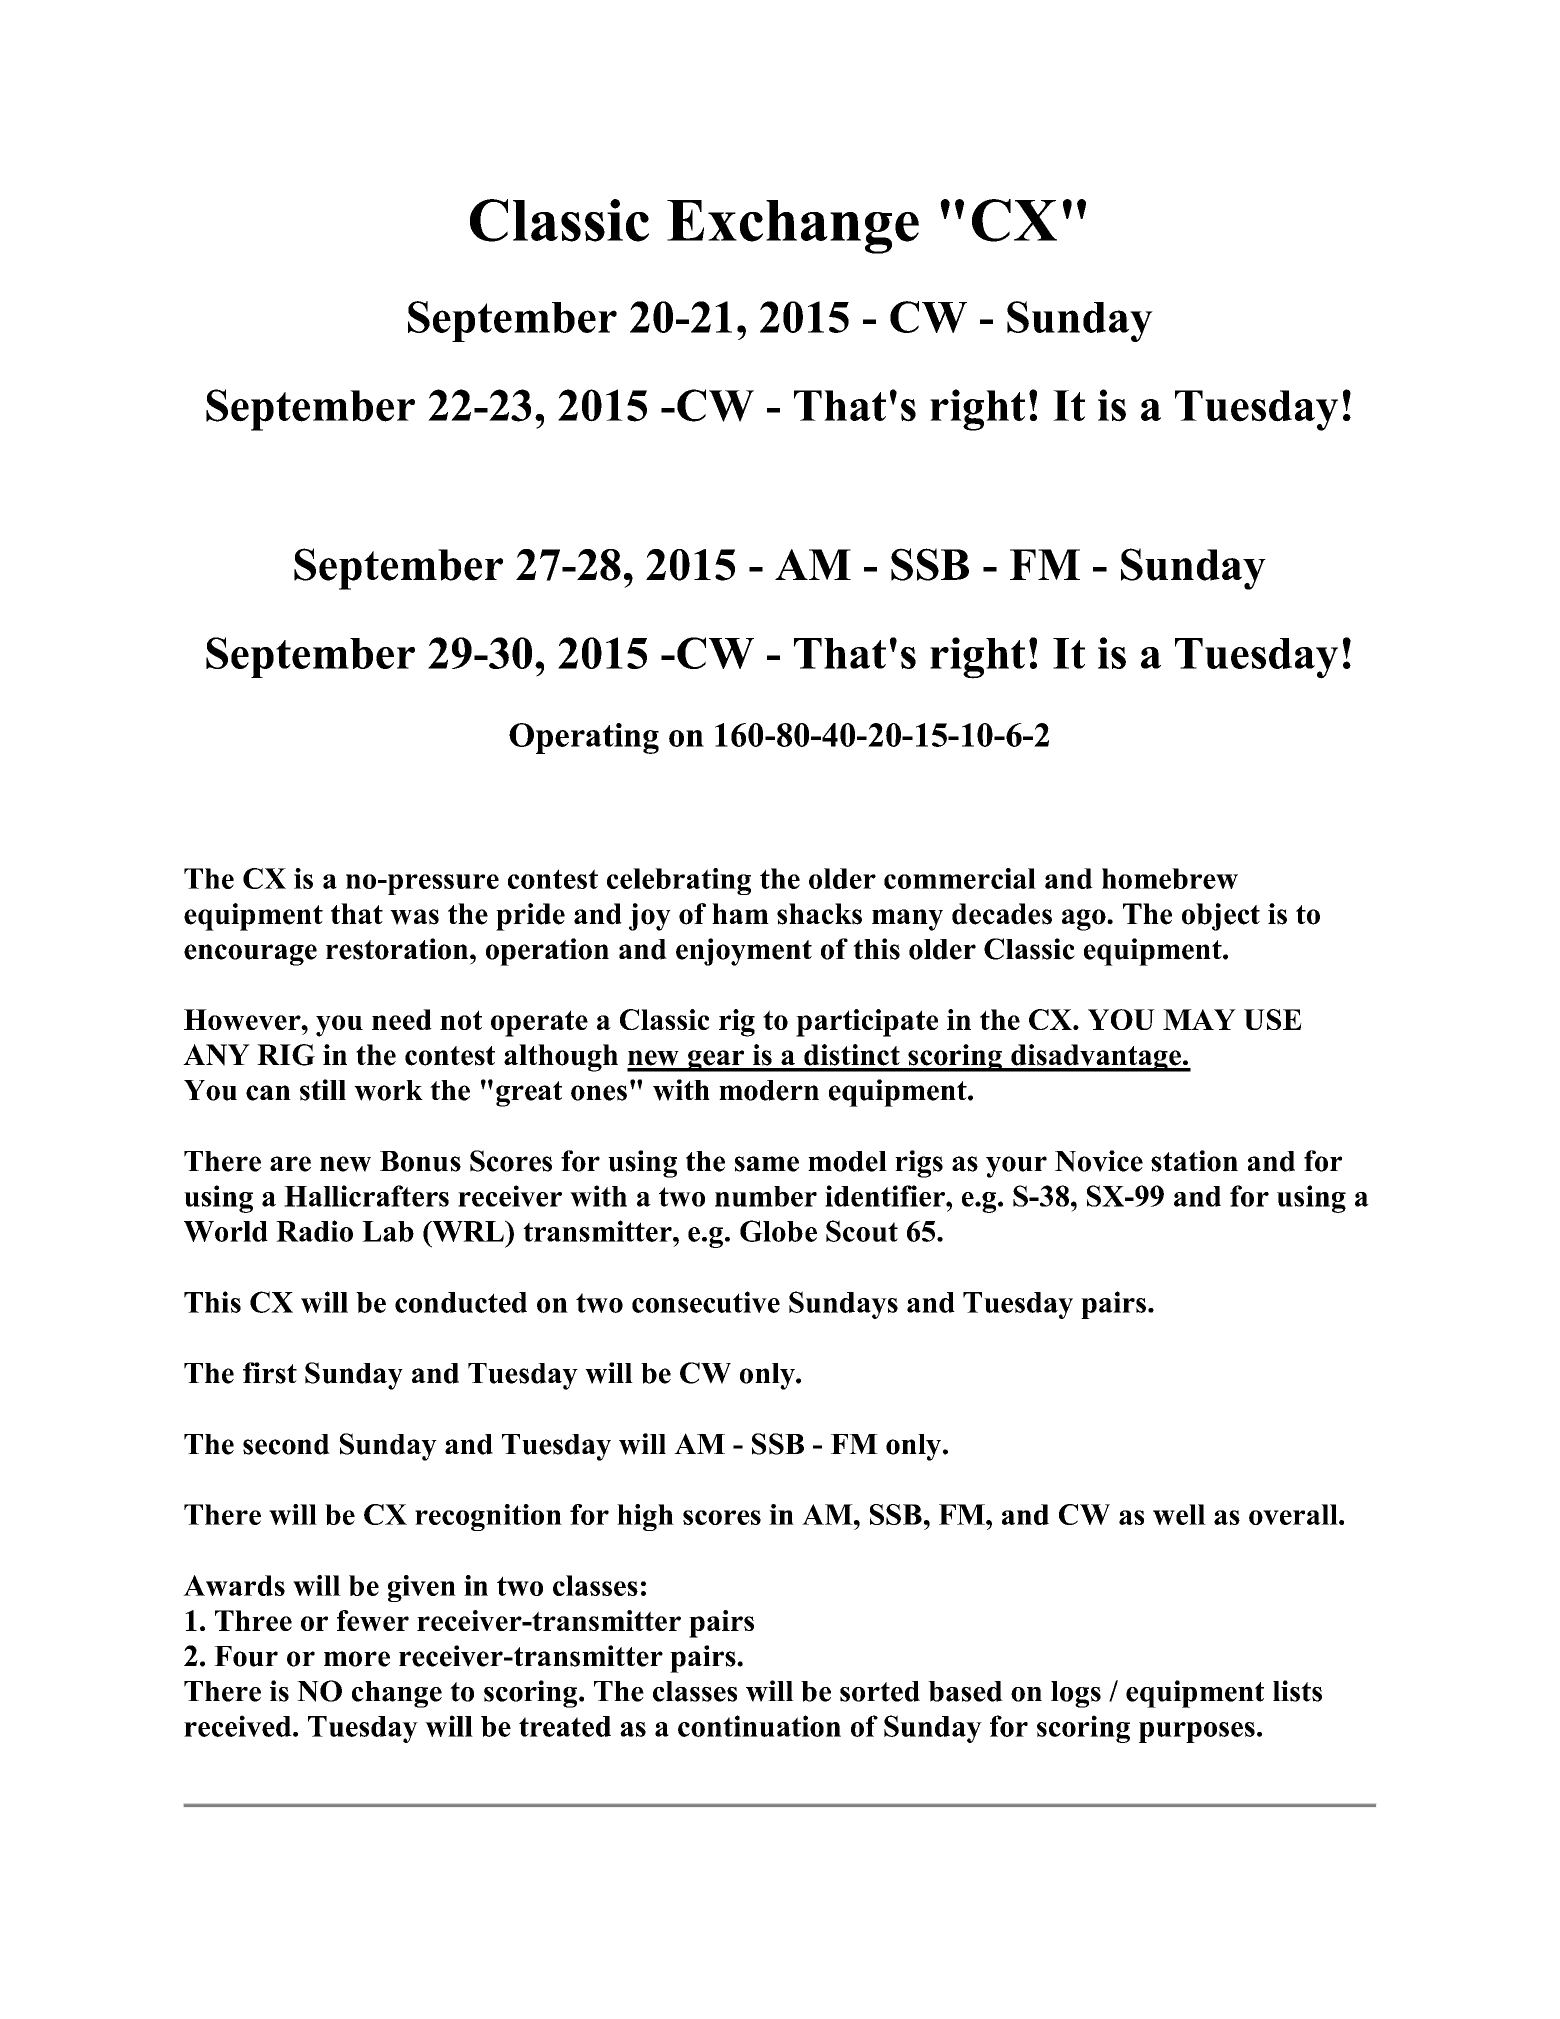  What do you see at coordinates (388, 1231) in the screenshot?
I see `Lab` at bounding box center [388, 1231].
